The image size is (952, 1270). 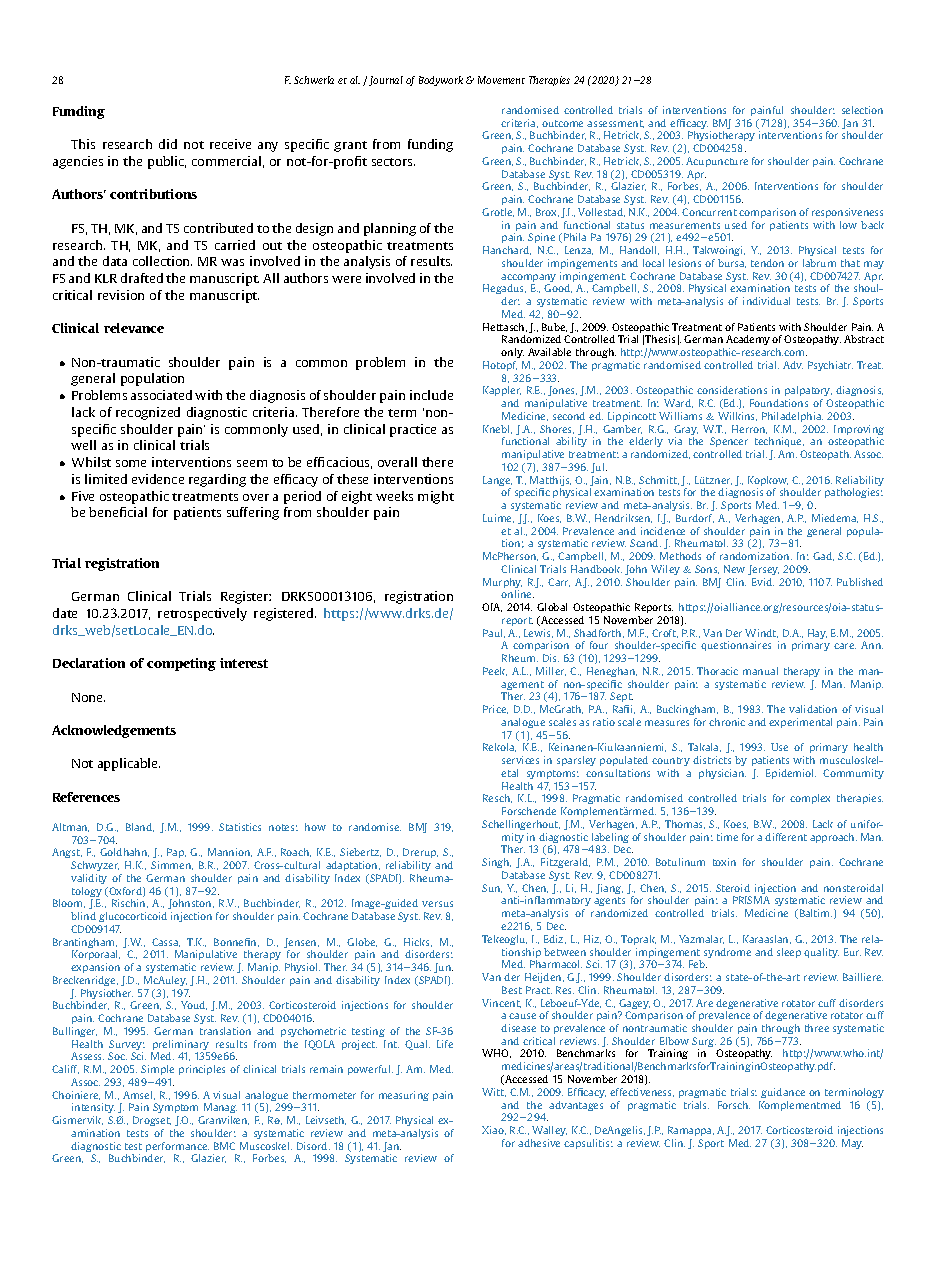 What do you see at coordinates (202, 614) in the document?
I see `retrospectively` at bounding box center [202, 614].
